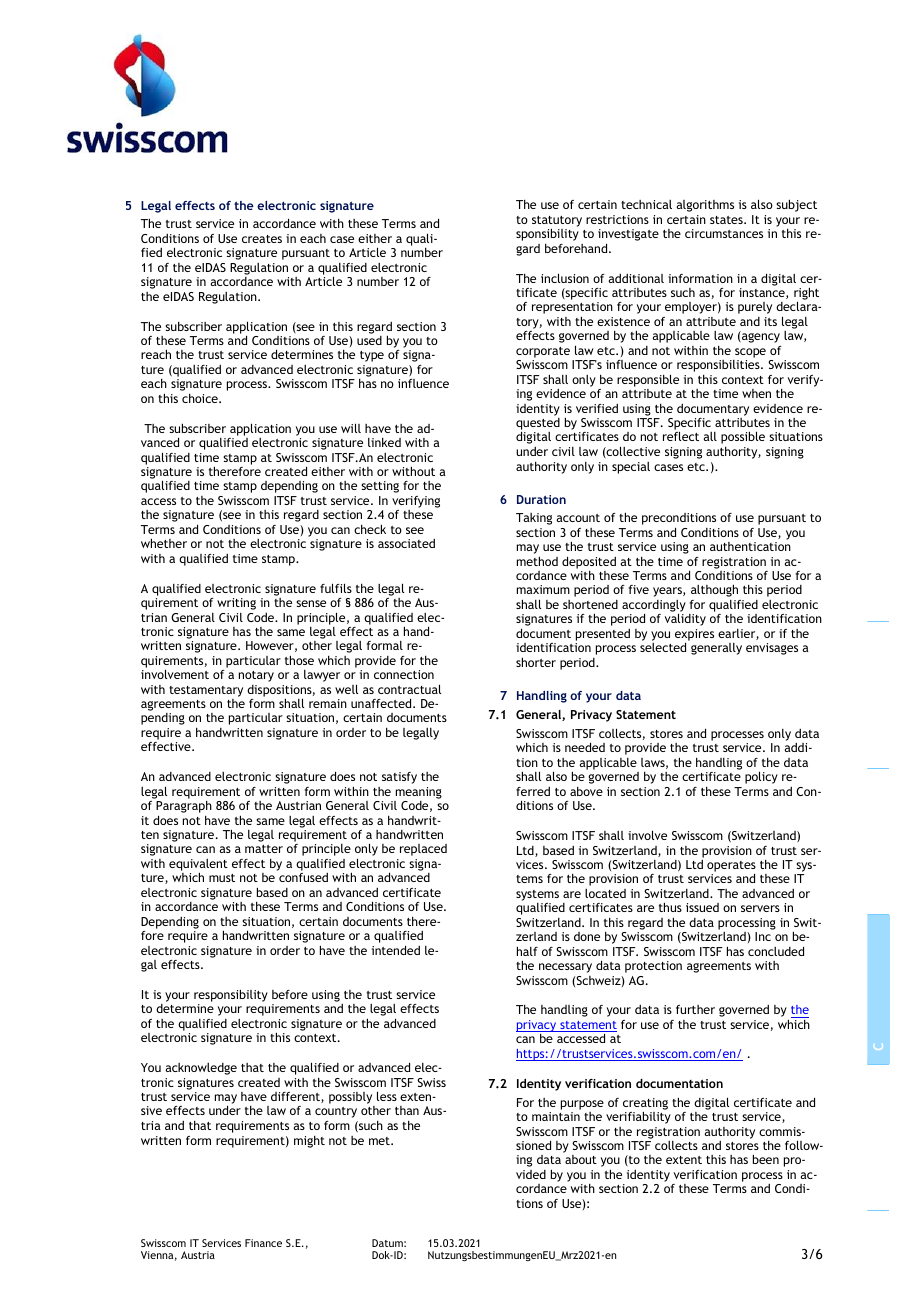 Image resolution: width=924 pixels, height=1308 pixels. Describe the element at coordinates (761, 777) in the document. I see `policy` at that location.
